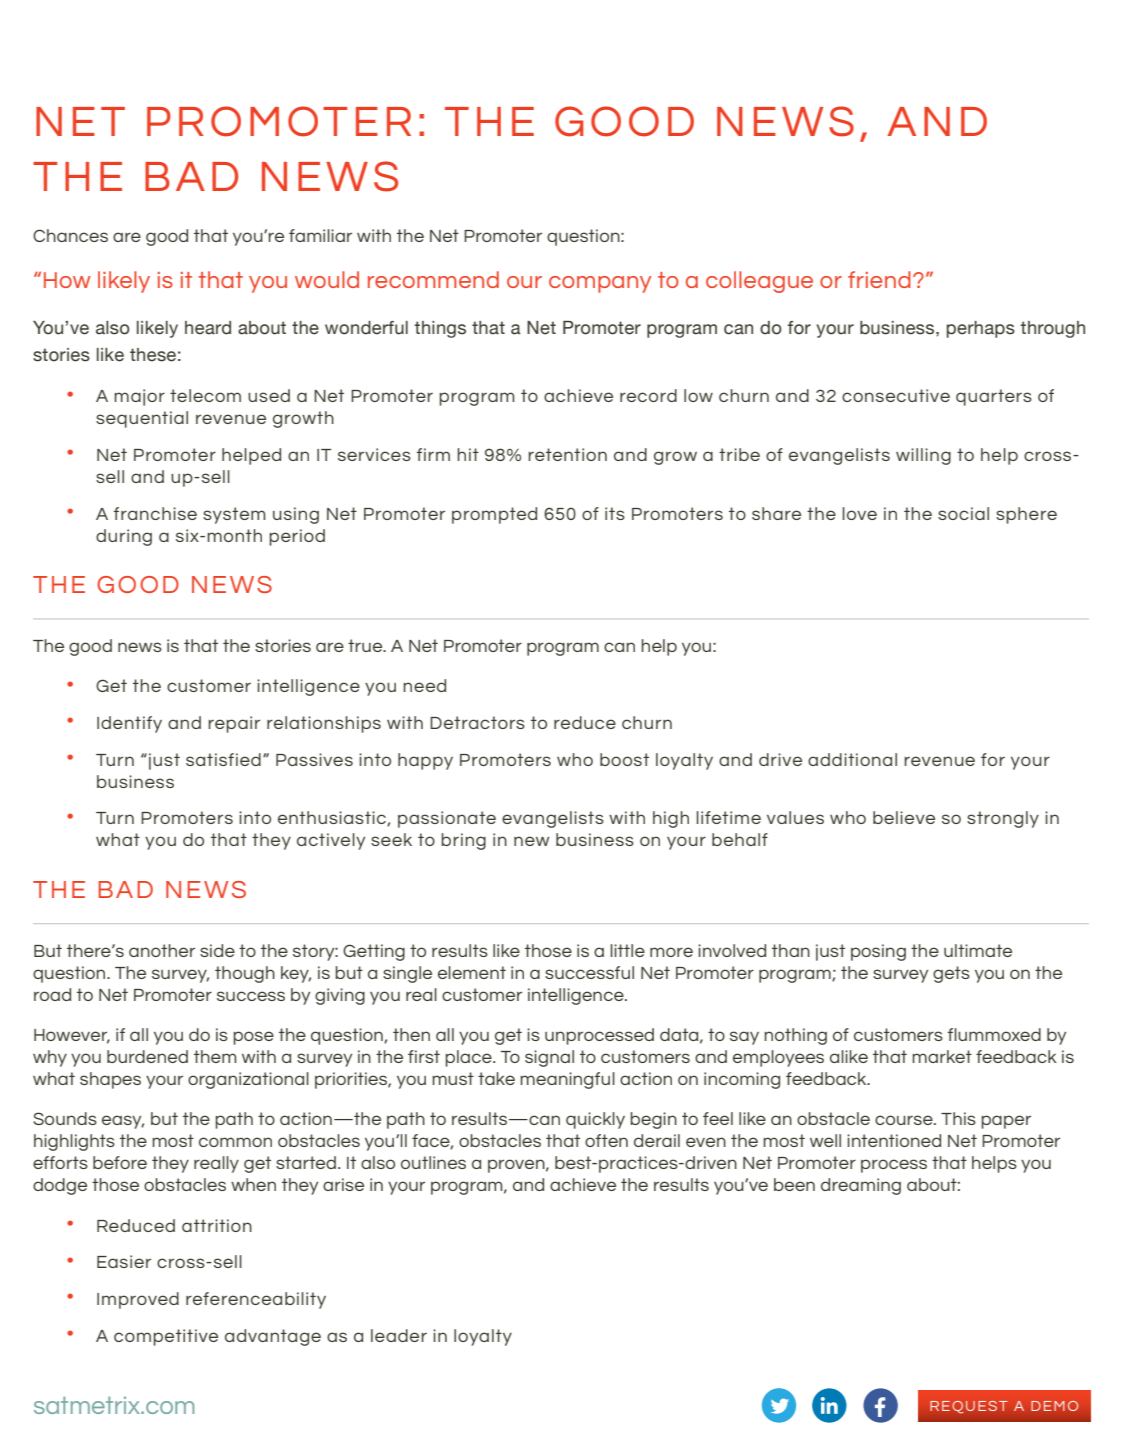 The width and height of the image is (1122, 1452). What do you see at coordinates (138, 1300) in the image?
I see `Improved` at bounding box center [138, 1300].
